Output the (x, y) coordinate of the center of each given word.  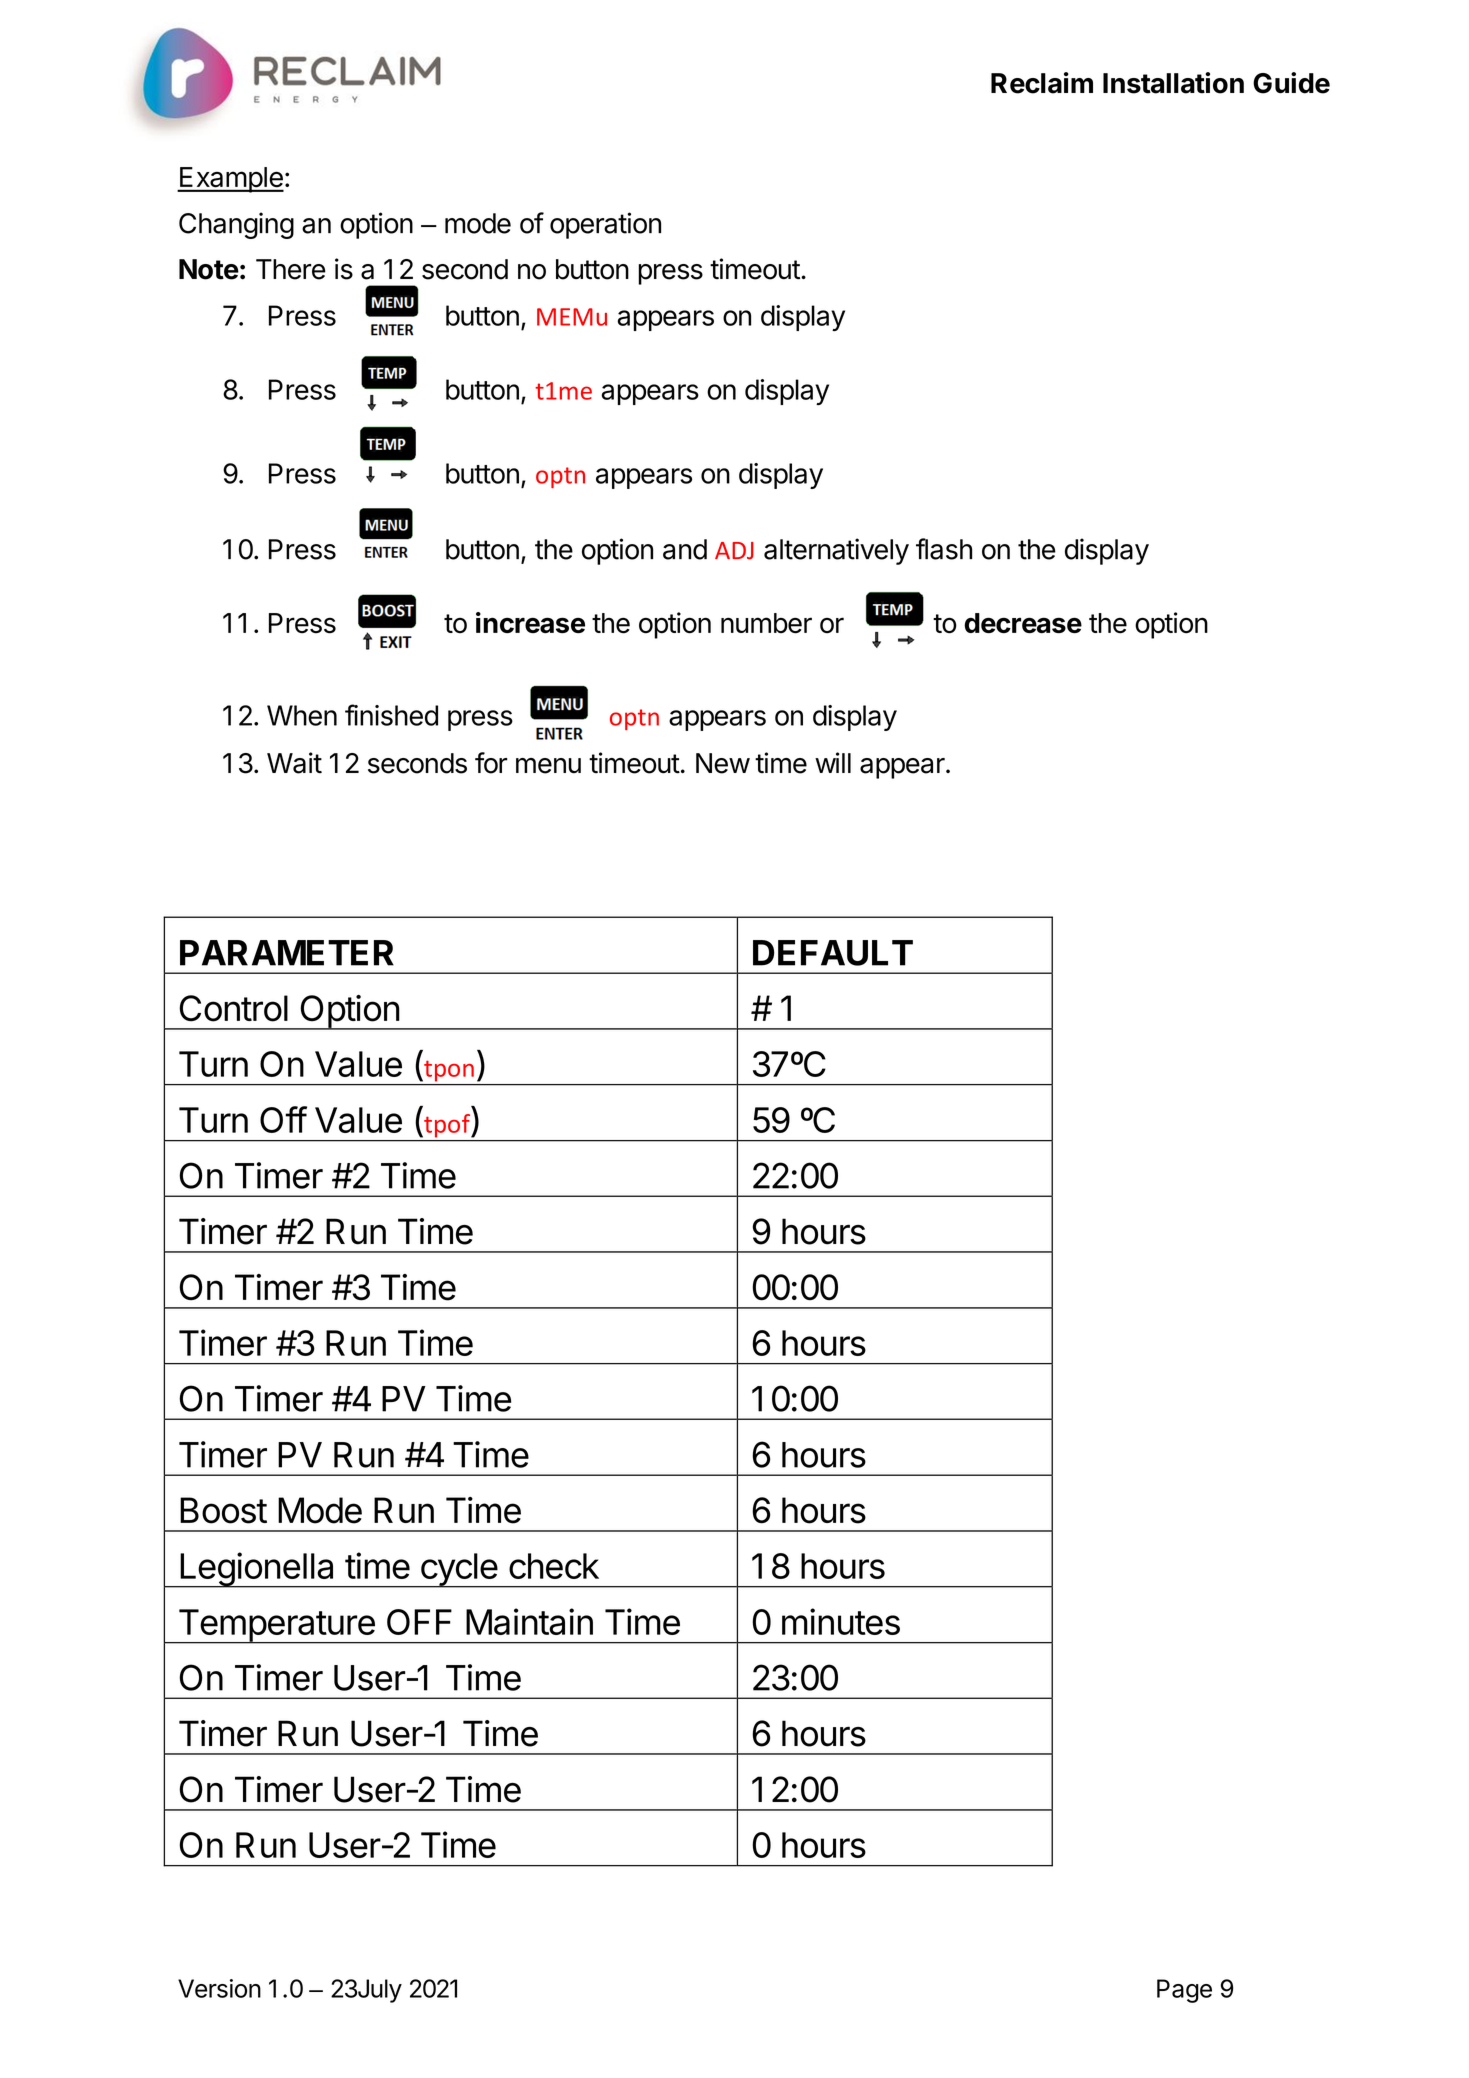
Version (219, 1988)
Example (231, 180)
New (723, 763)
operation (605, 225)
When (302, 715)
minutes (841, 1621)
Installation (1173, 83)
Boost (223, 1510)
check (554, 1566)
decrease (1023, 623)
